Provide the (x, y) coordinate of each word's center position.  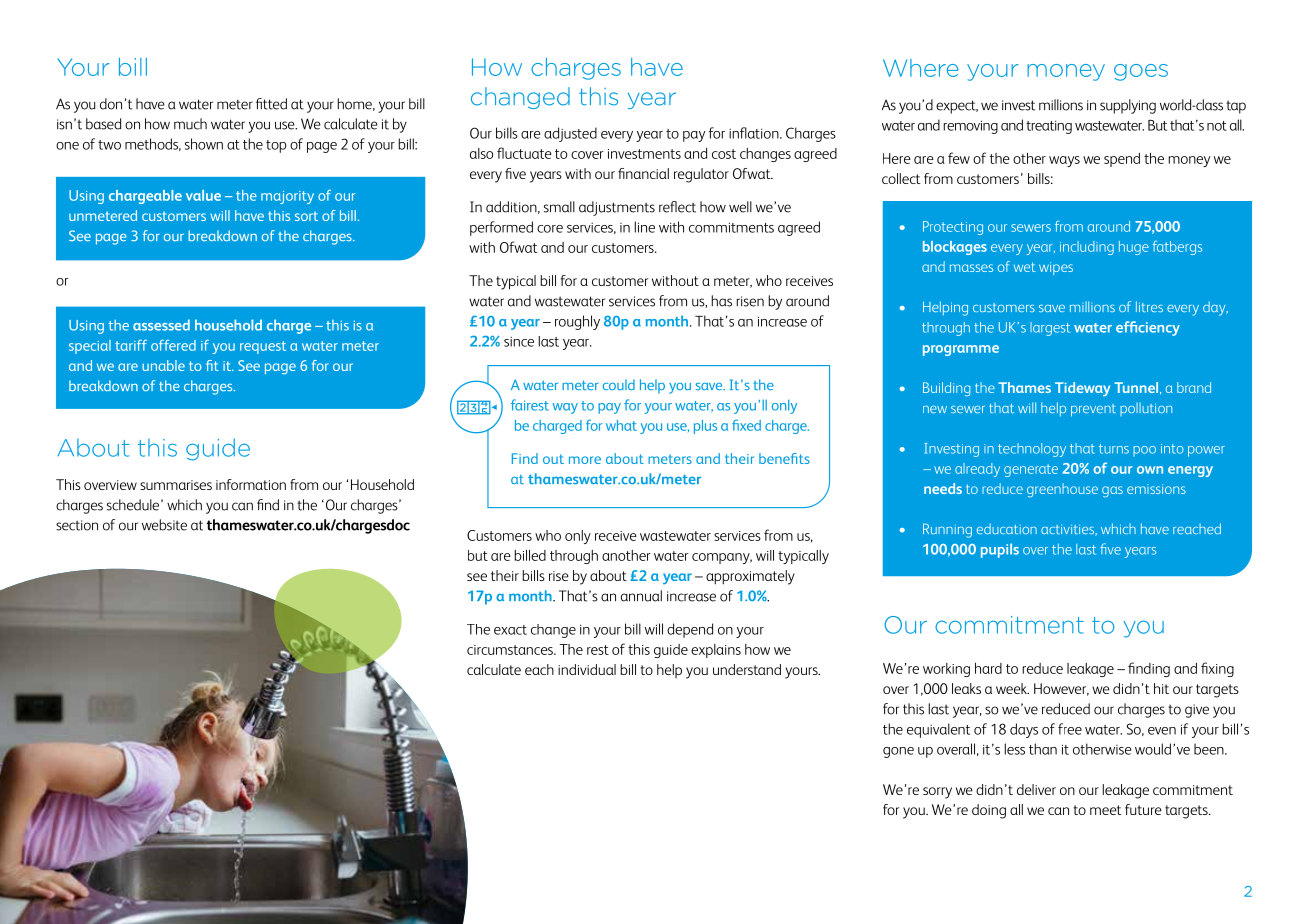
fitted (271, 104)
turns (1114, 449)
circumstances (511, 650)
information (251, 484)
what (621, 425)
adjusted (570, 134)
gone (898, 752)
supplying (1128, 106)
